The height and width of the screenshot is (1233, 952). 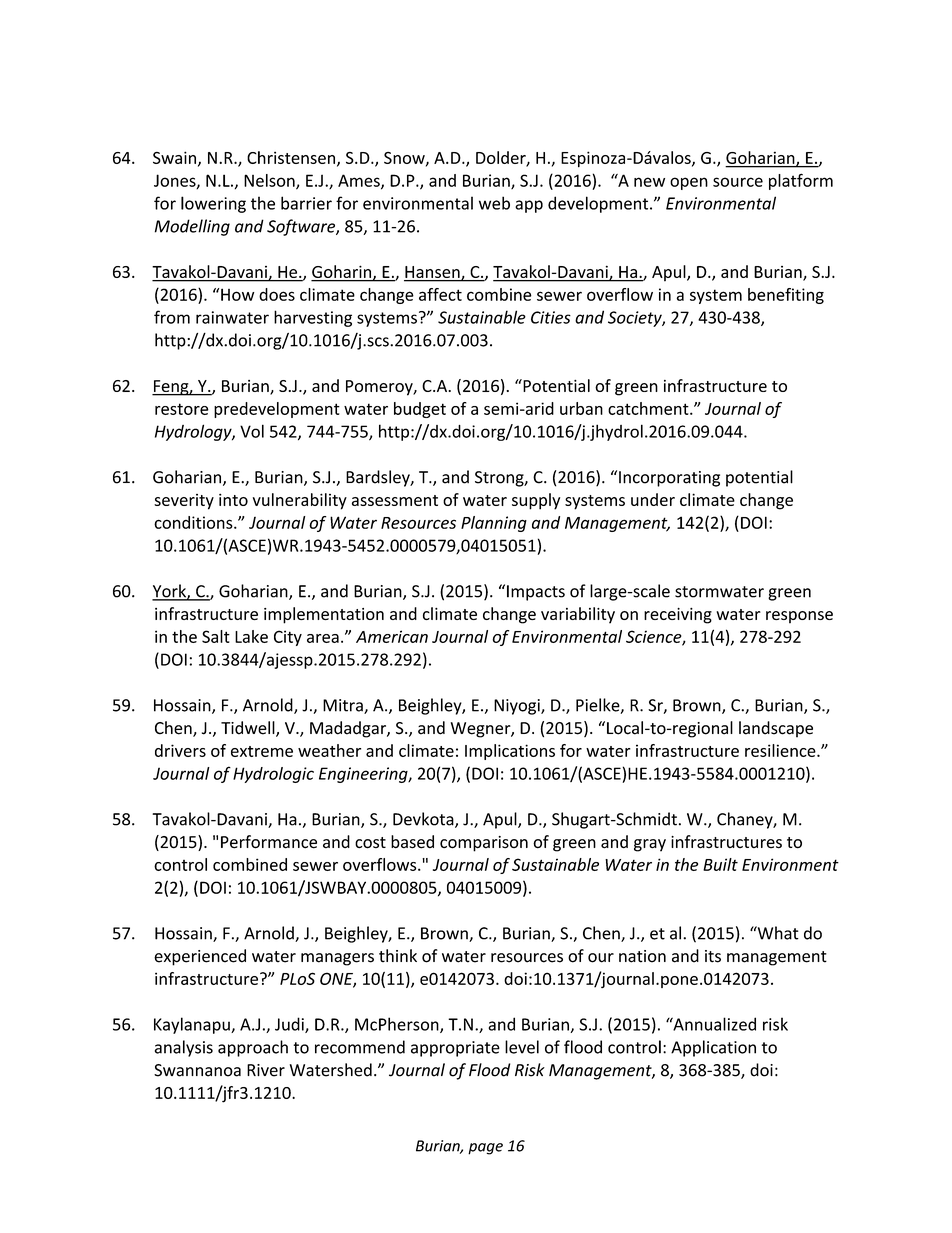 I want to click on web, so click(x=494, y=203).
